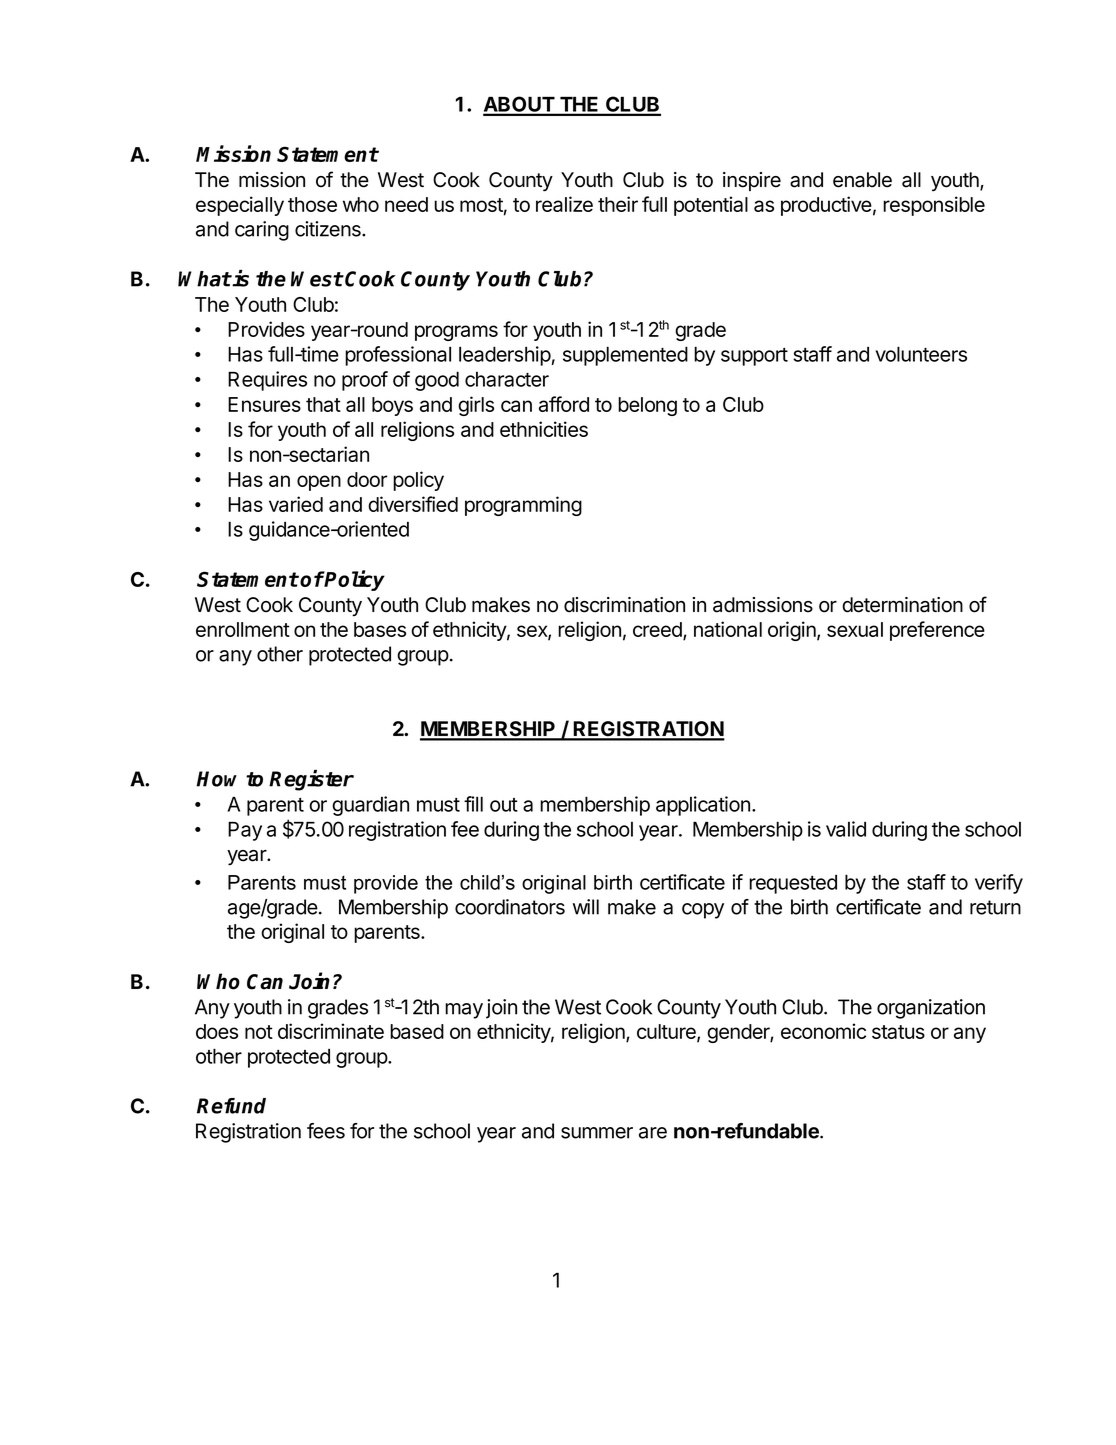 This document has height=1445, width=1116. I want to click on will, so click(586, 907).
